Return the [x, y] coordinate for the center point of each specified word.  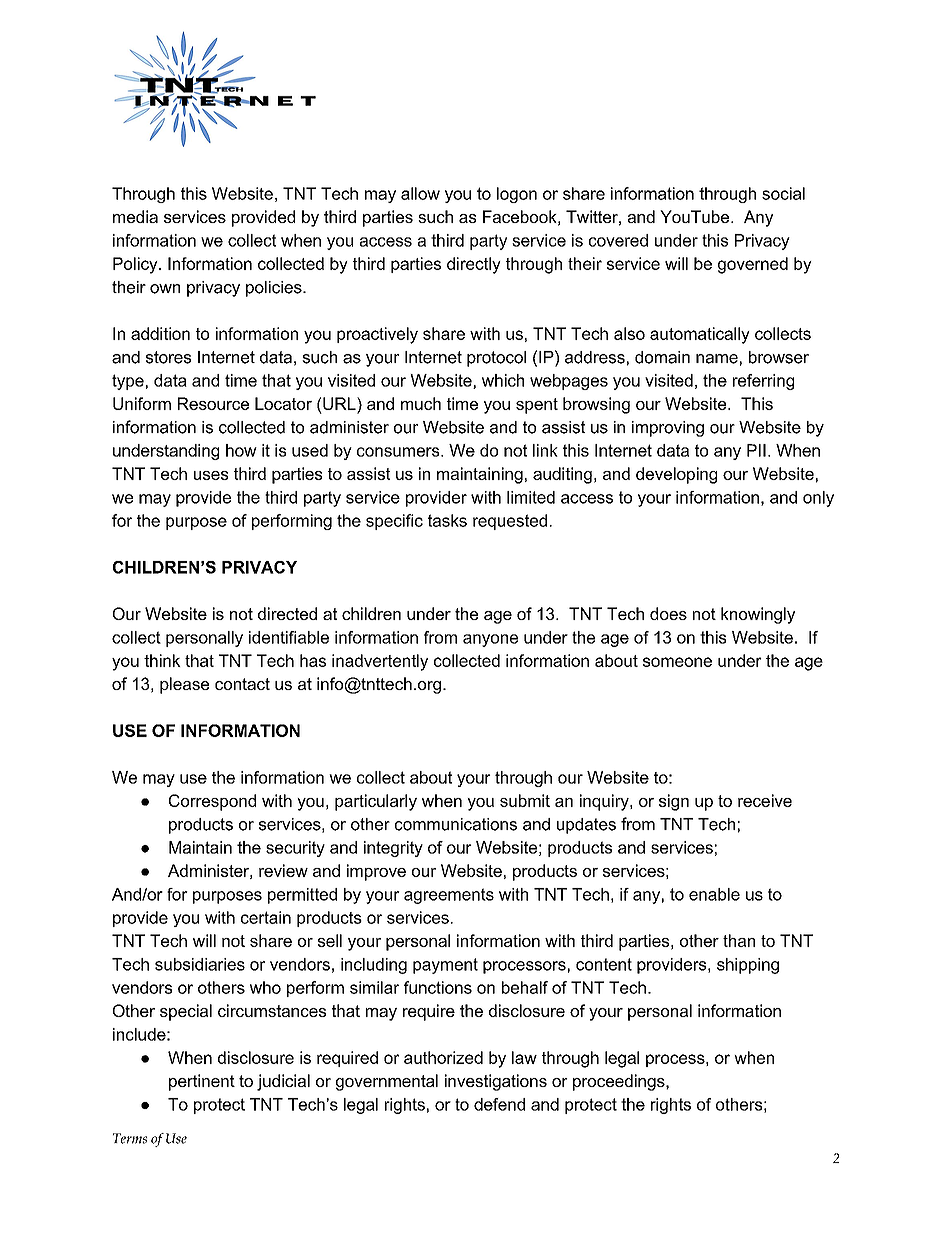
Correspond [212, 802]
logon [517, 195]
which [503, 380]
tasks [447, 520]
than [739, 940]
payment [445, 966]
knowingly [758, 615]
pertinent [202, 1082]
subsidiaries [200, 964]
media [135, 216]
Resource [213, 403]
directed [287, 613]
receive [765, 800]
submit [525, 800]
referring [763, 382]
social [783, 193]
